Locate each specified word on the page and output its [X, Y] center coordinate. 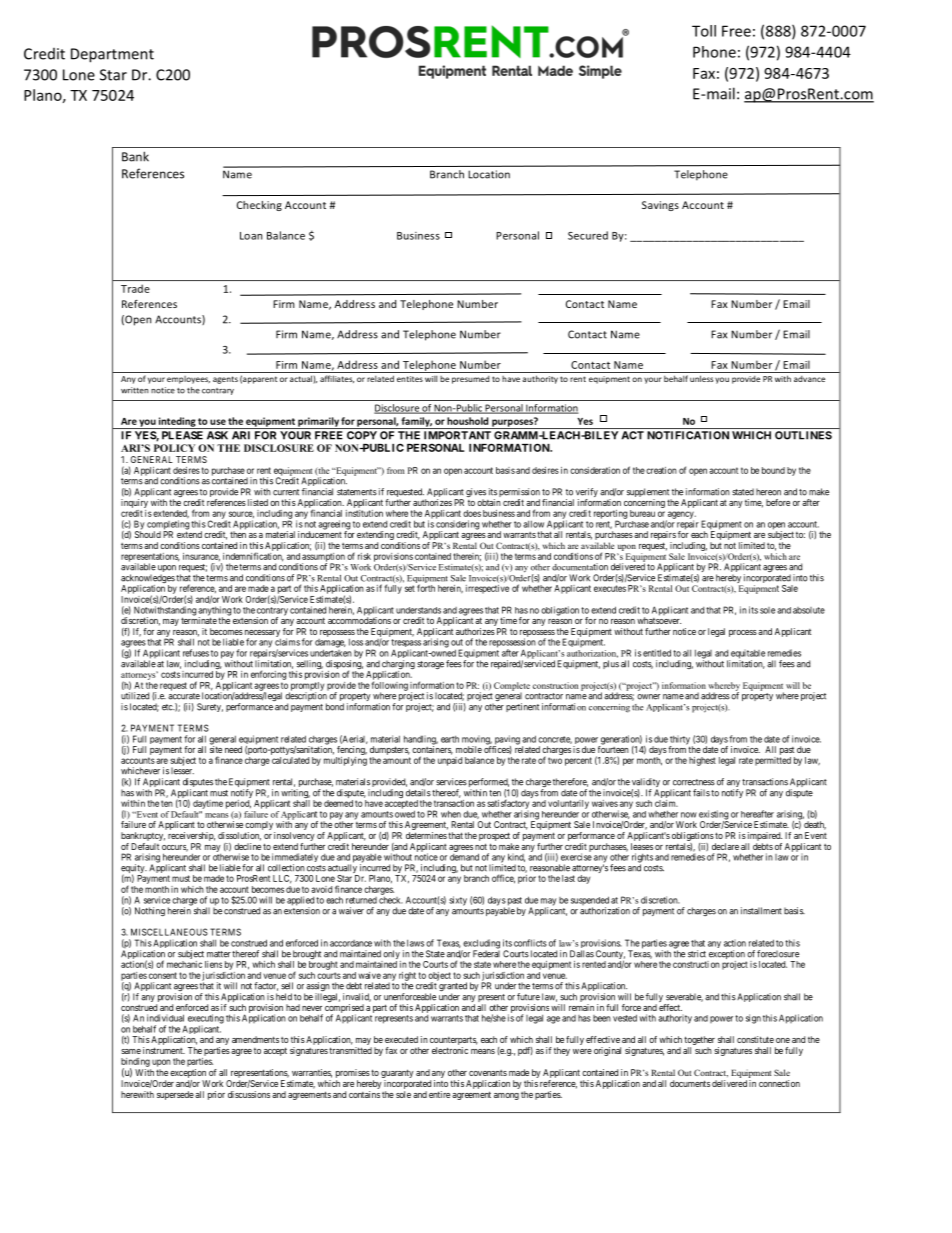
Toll [704, 31]
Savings [660, 206]
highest [702, 761]
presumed [471, 380]
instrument [164, 1050]
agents [225, 380]
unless [701, 378]
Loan [251, 236]
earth [450, 739]
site [216, 748]
